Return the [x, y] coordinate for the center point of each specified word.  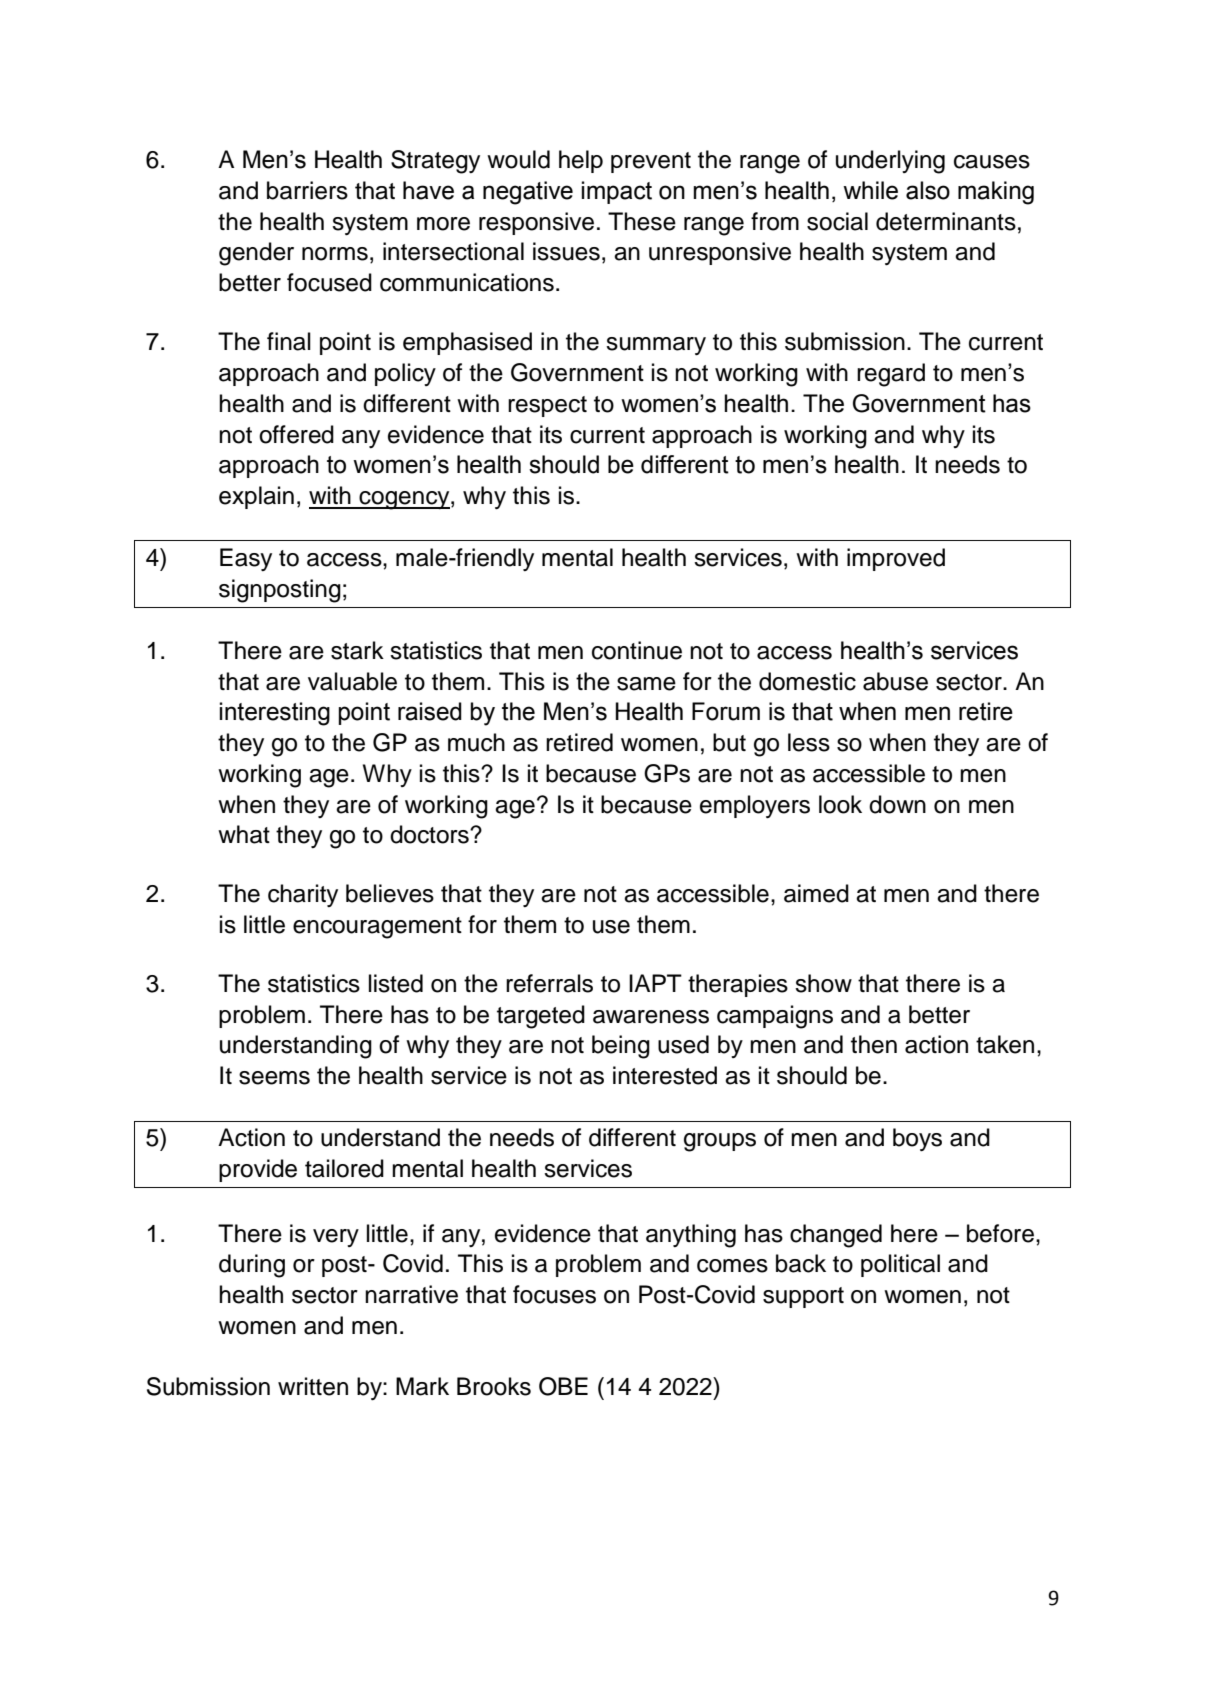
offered [296, 434]
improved [896, 559]
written [313, 1386]
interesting [275, 714]
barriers [307, 190]
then [874, 1044]
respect [547, 406]
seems [274, 1078]
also [928, 190]
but [729, 742]
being [621, 1047]
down [897, 804]
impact [617, 192]
